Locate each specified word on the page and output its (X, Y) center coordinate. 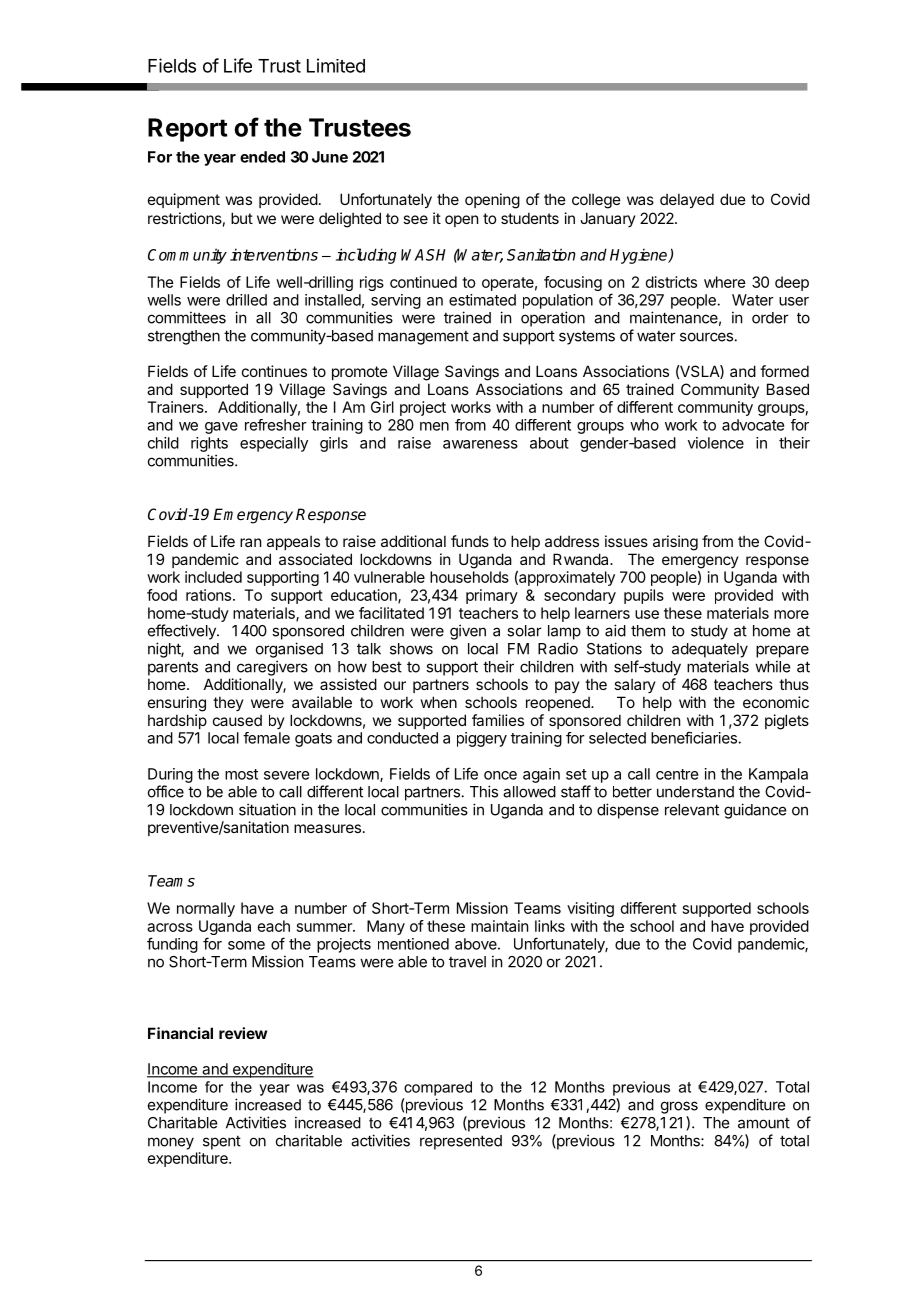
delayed (687, 200)
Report (188, 130)
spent (222, 1143)
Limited (336, 65)
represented (461, 1142)
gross (679, 1107)
